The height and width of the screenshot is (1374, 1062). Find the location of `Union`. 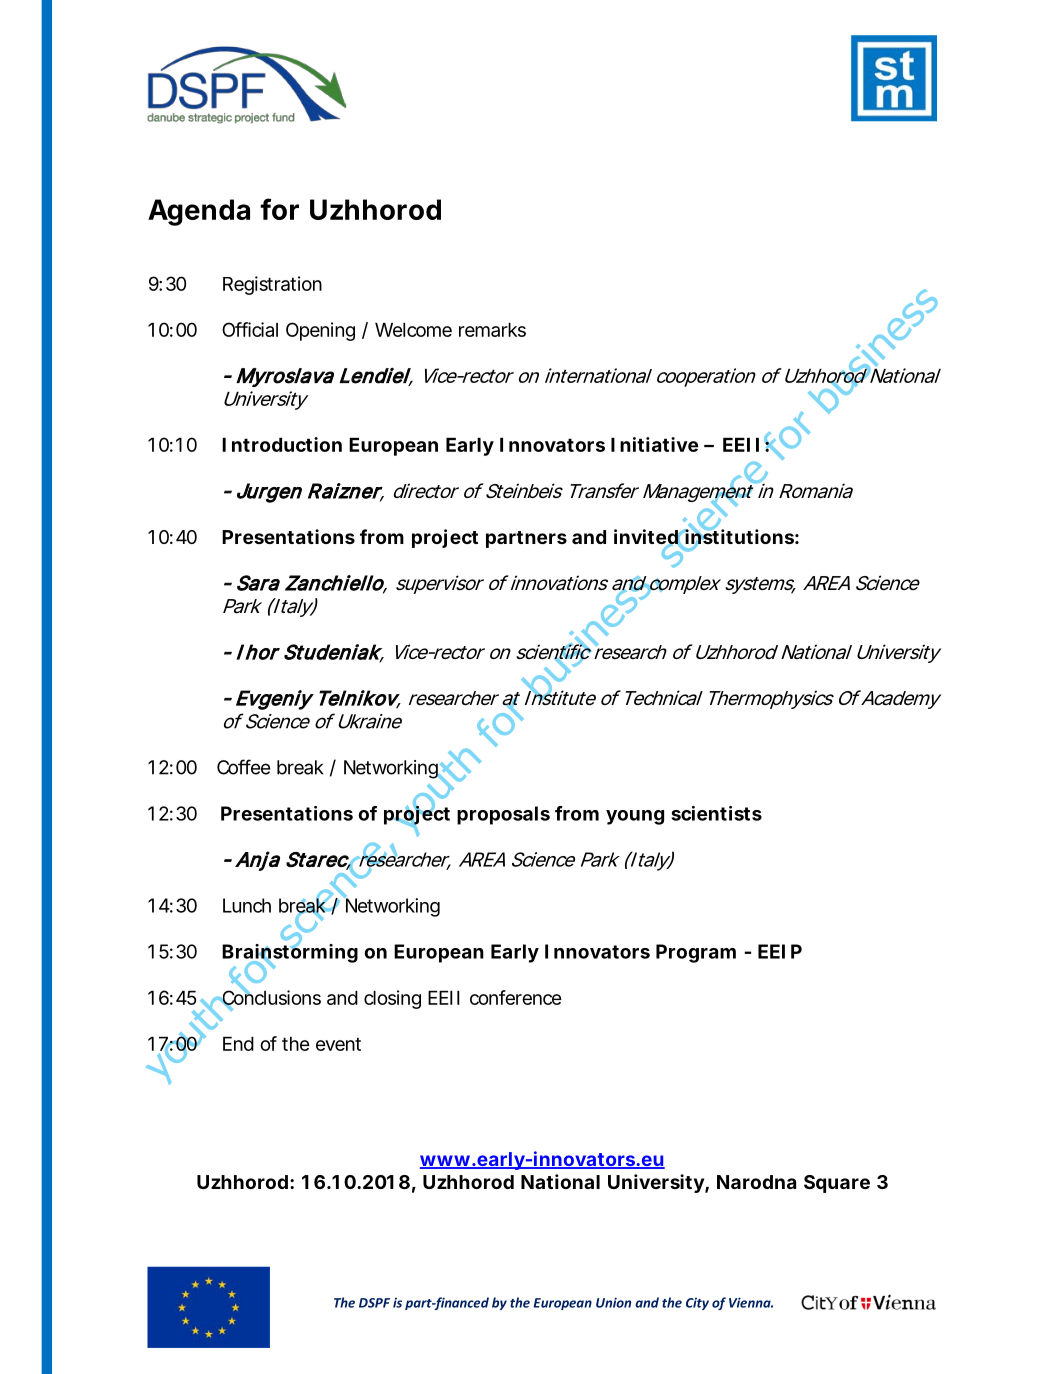

Union is located at coordinates (613, 1302).
